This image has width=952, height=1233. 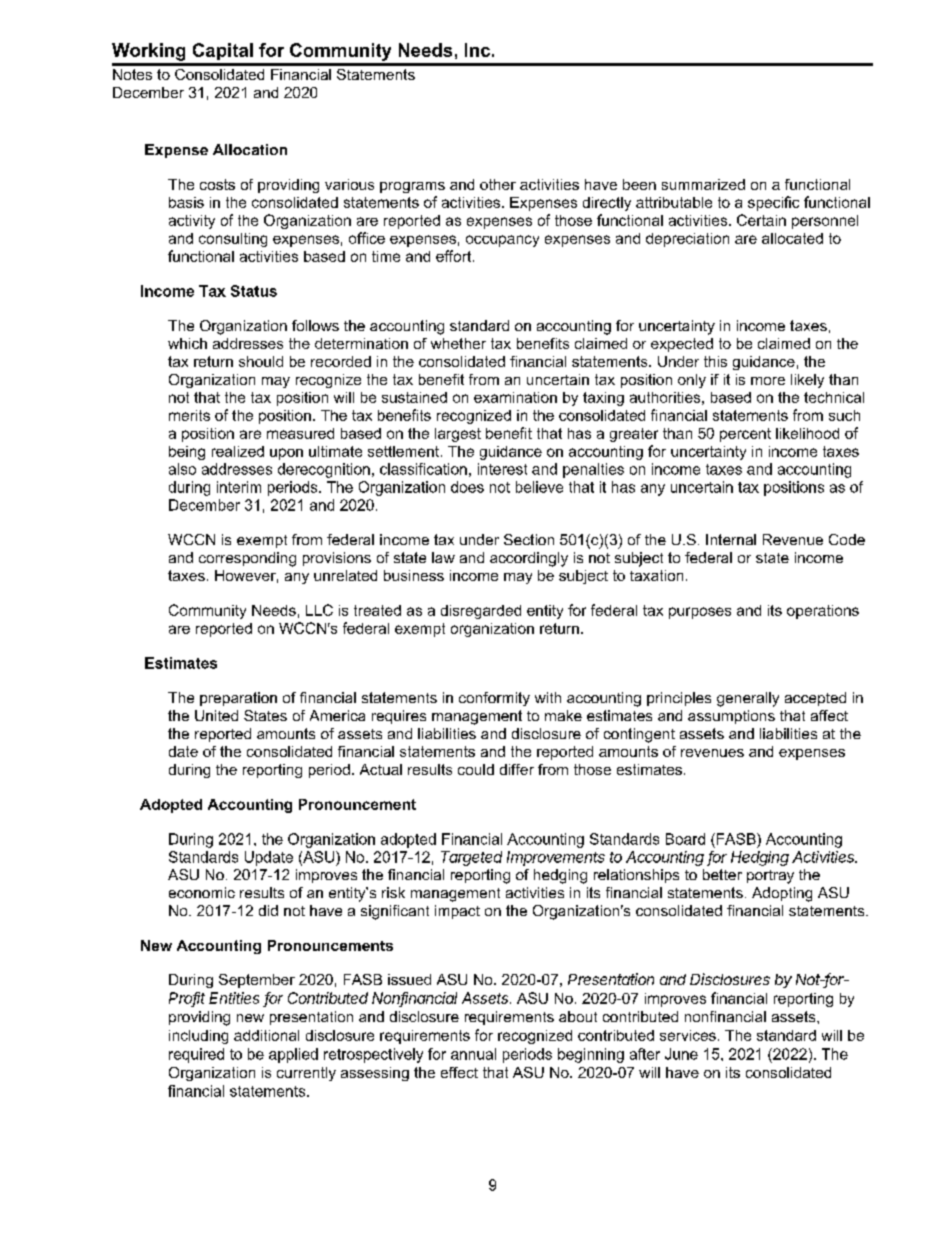 What do you see at coordinates (286, 454) in the image?
I see `upon` at bounding box center [286, 454].
